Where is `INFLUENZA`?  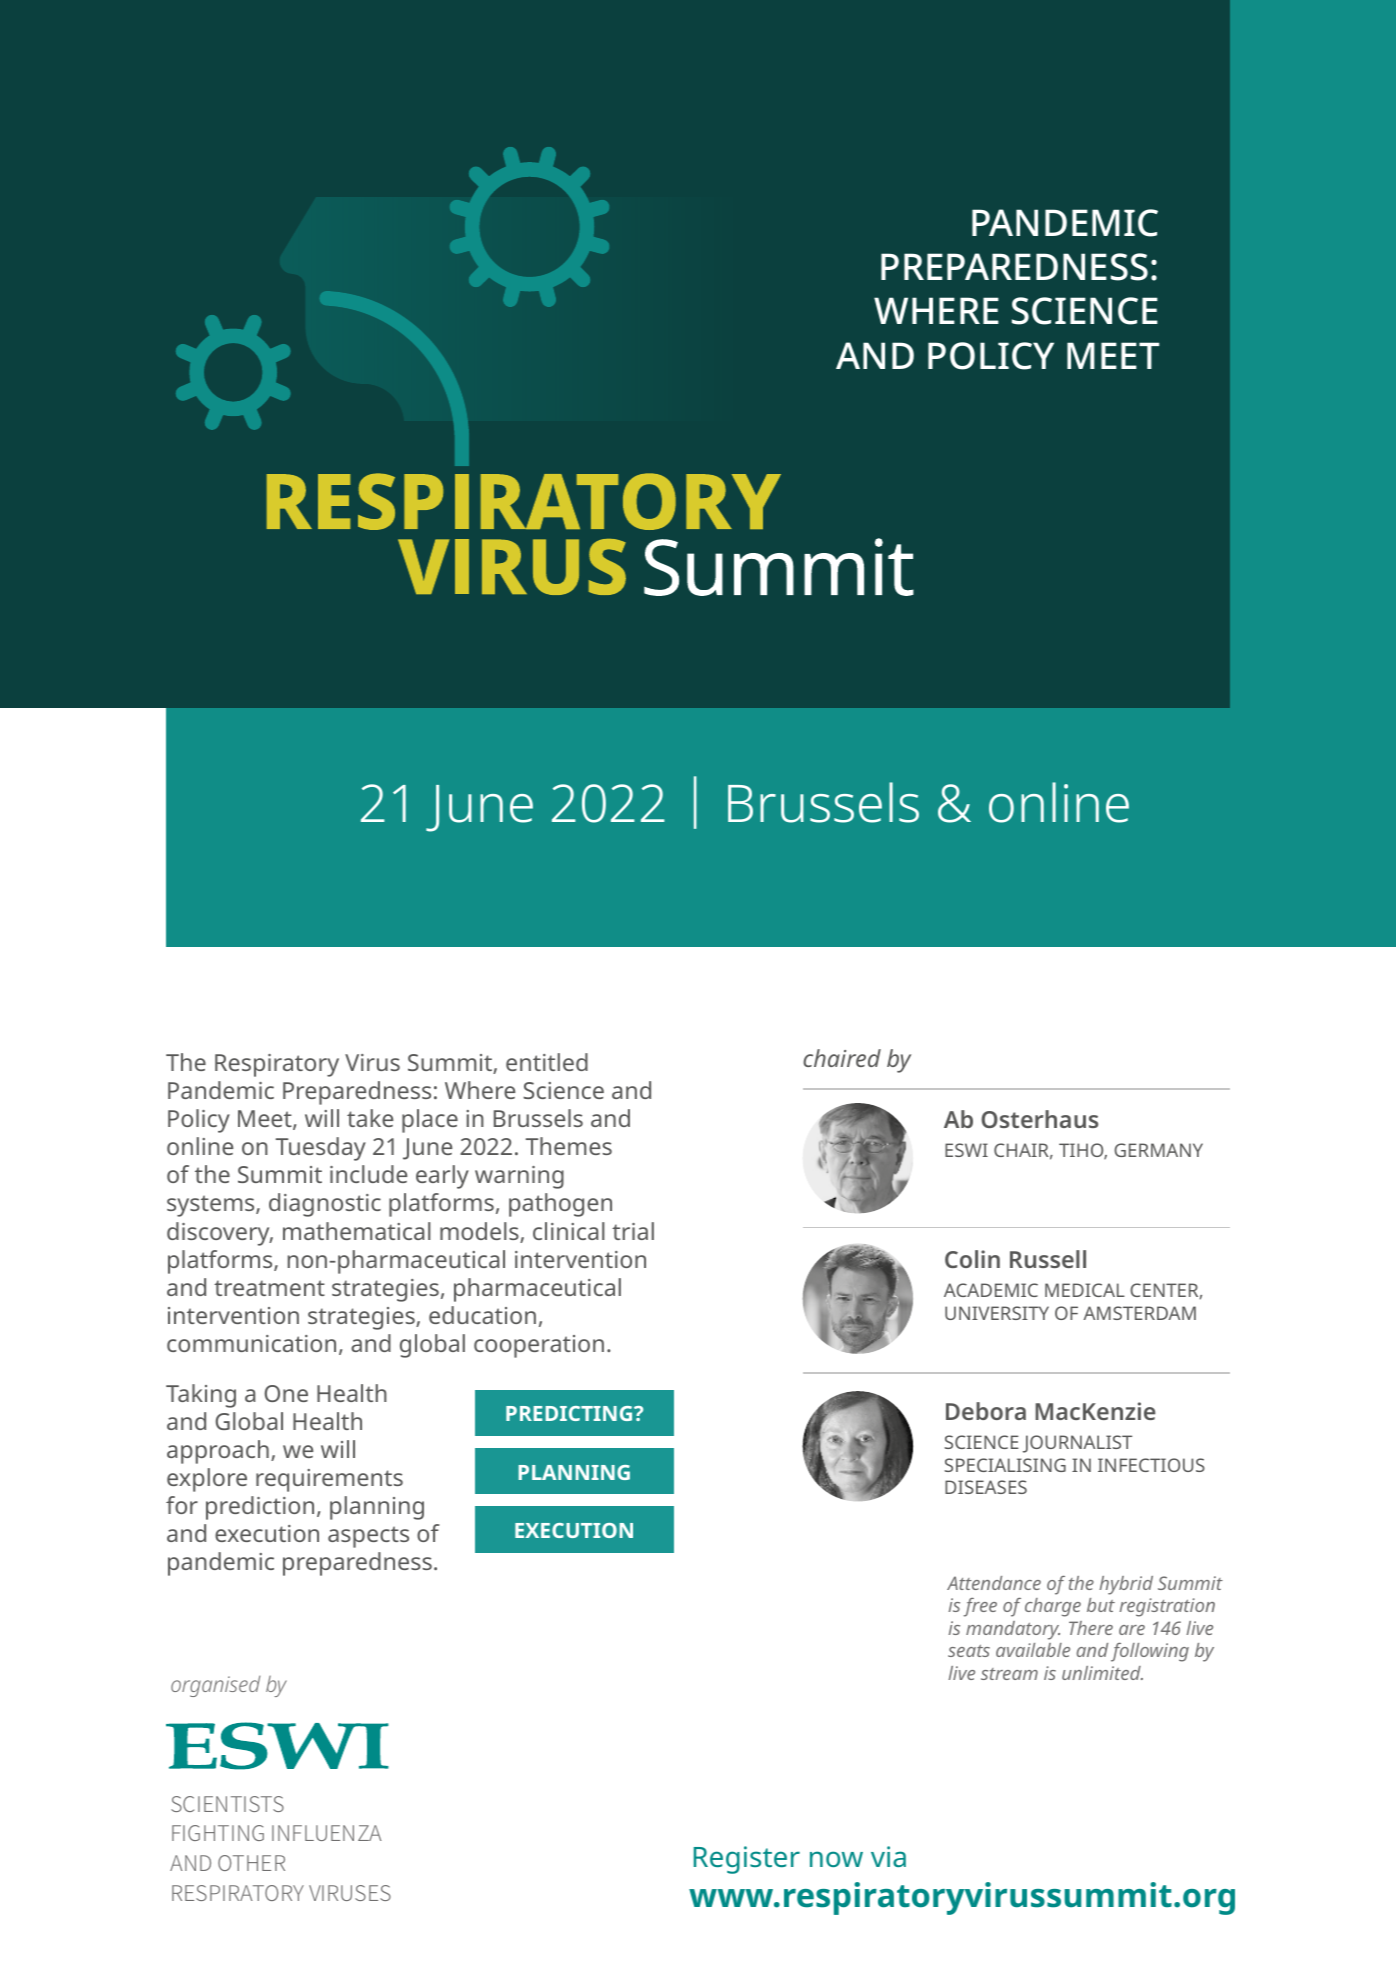 INFLUENZA is located at coordinates (327, 1833).
